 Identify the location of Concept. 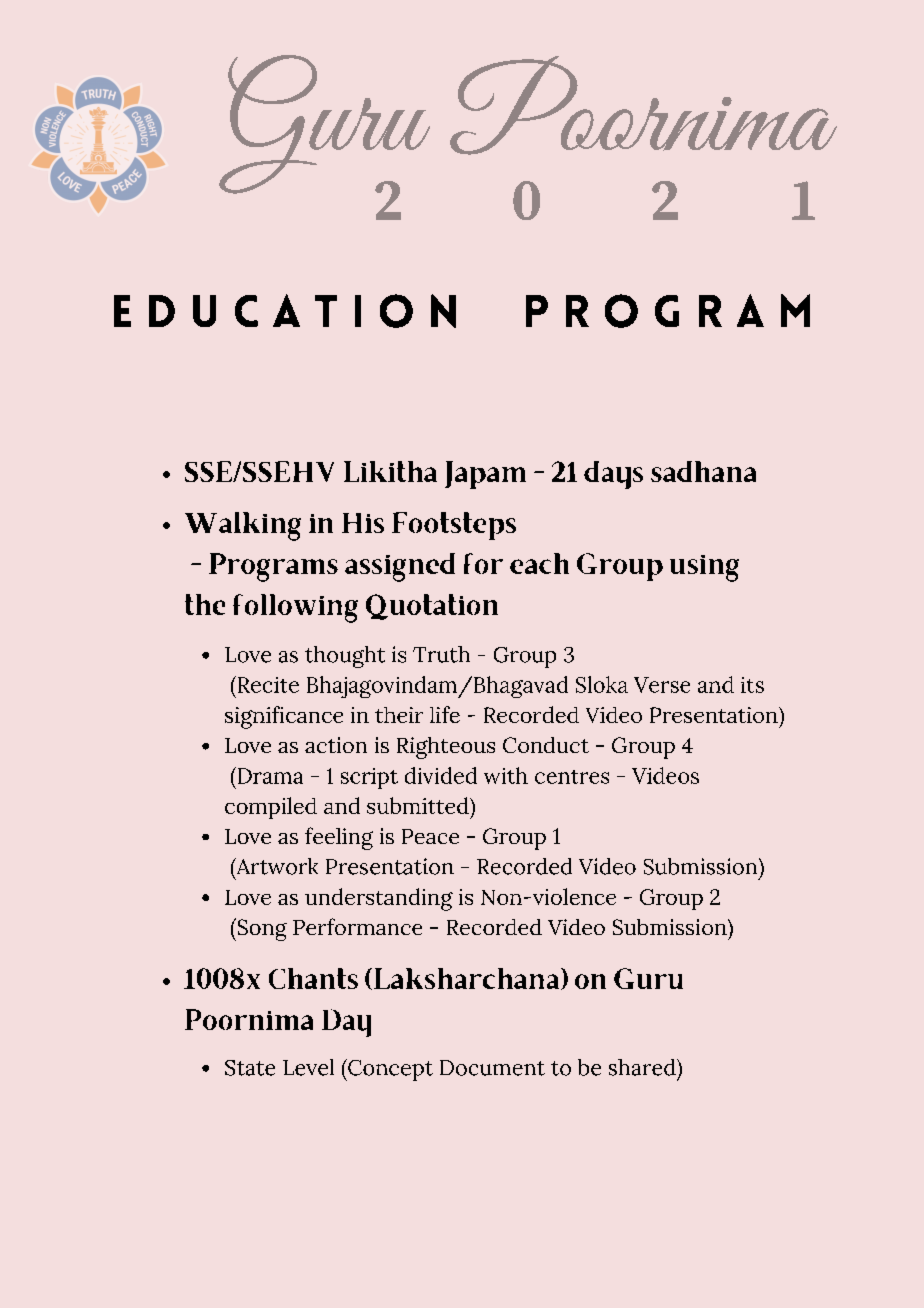
(389, 1070).
